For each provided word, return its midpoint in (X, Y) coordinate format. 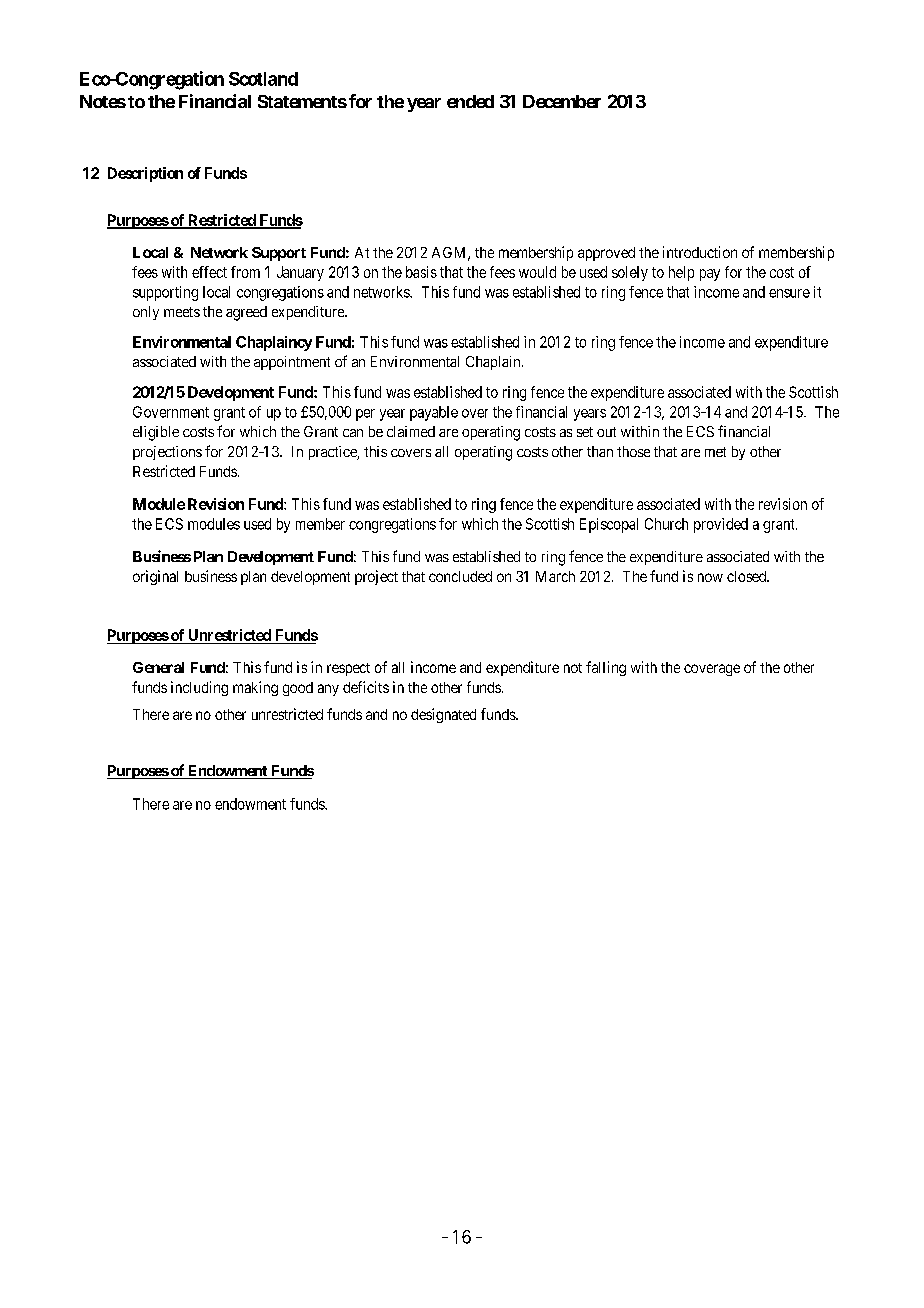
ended (470, 101)
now (710, 577)
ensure (789, 293)
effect (209, 272)
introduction (700, 252)
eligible (156, 433)
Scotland (263, 79)
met (715, 452)
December (562, 101)
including (199, 688)
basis (421, 272)
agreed (246, 313)
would (537, 272)
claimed (411, 431)
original (155, 577)
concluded (460, 576)
